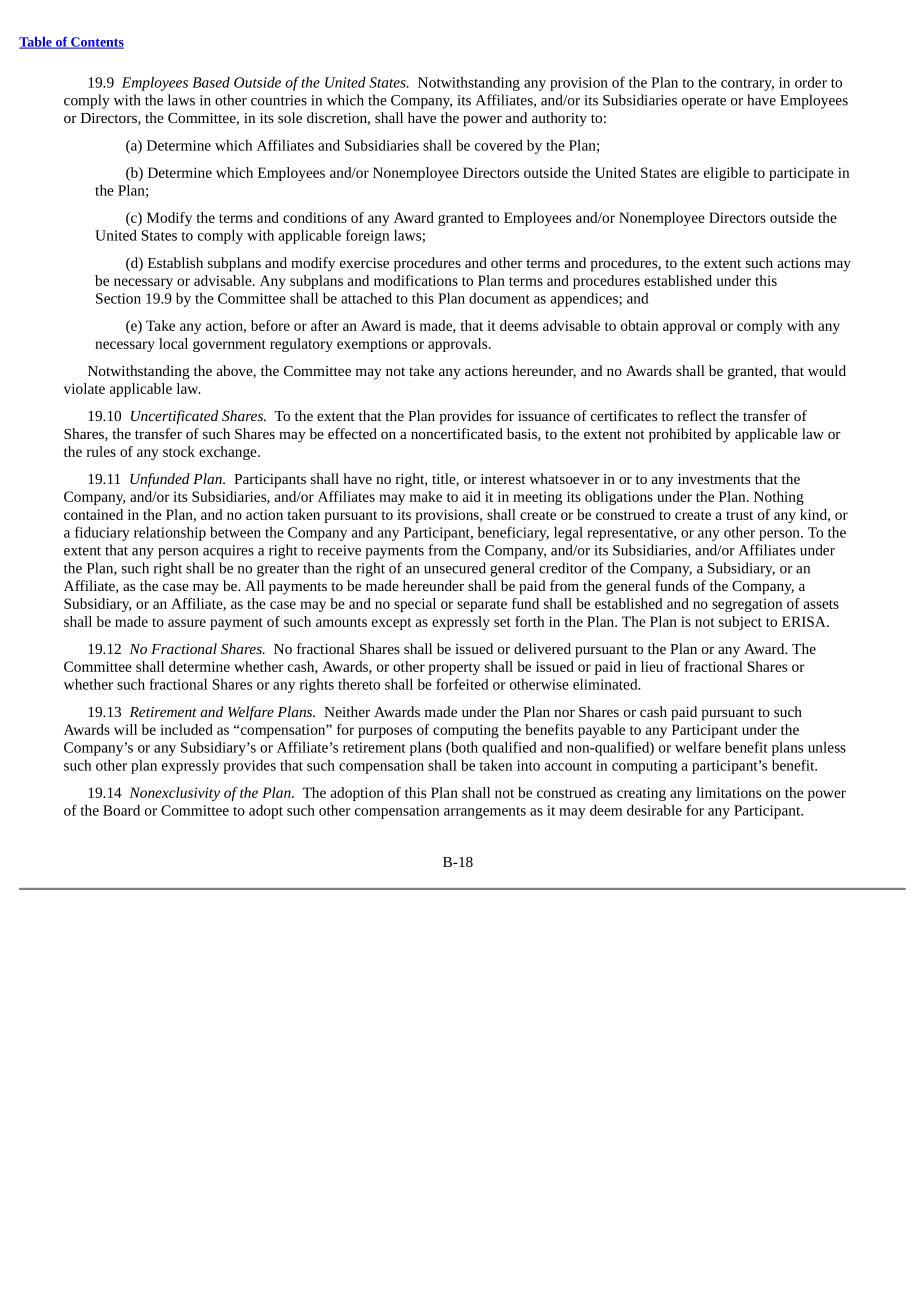 The height and width of the screenshot is (1308, 924). Describe the element at coordinates (102, 533) in the screenshot. I see `fiduciary` at that location.
